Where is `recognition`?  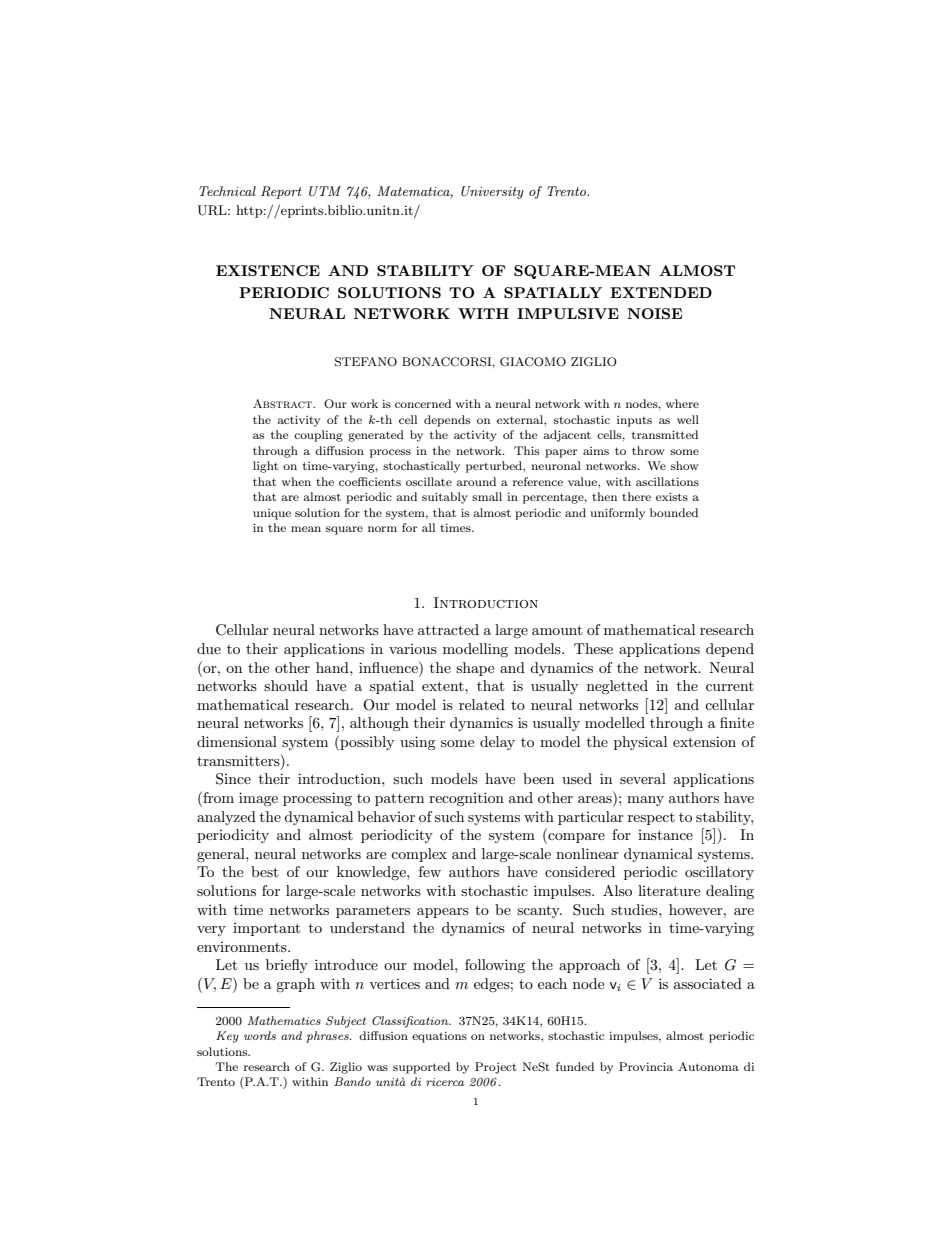 recognition is located at coordinates (466, 799).
